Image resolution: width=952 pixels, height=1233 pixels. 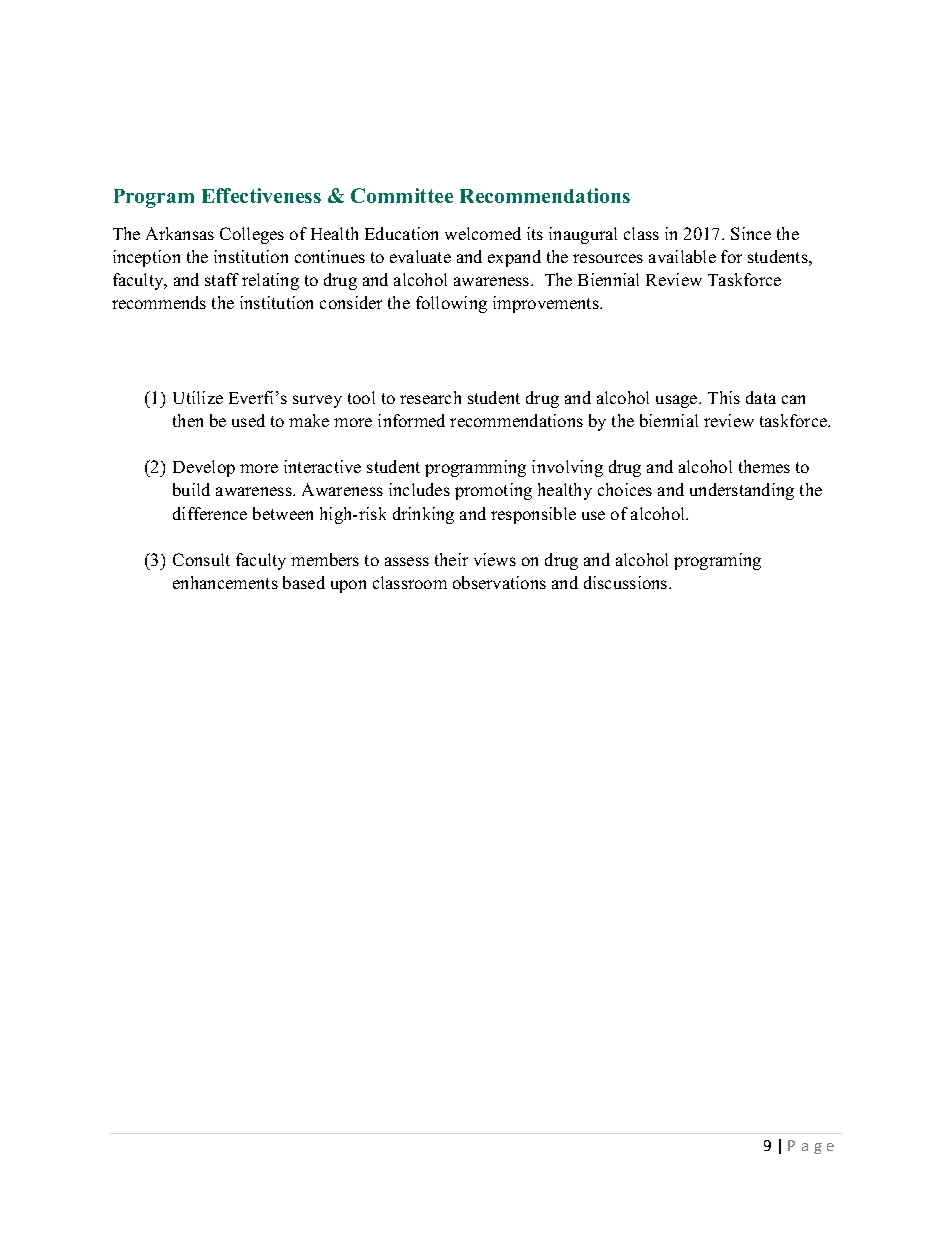 I want to click on upon, so click(x=348, y=586).
